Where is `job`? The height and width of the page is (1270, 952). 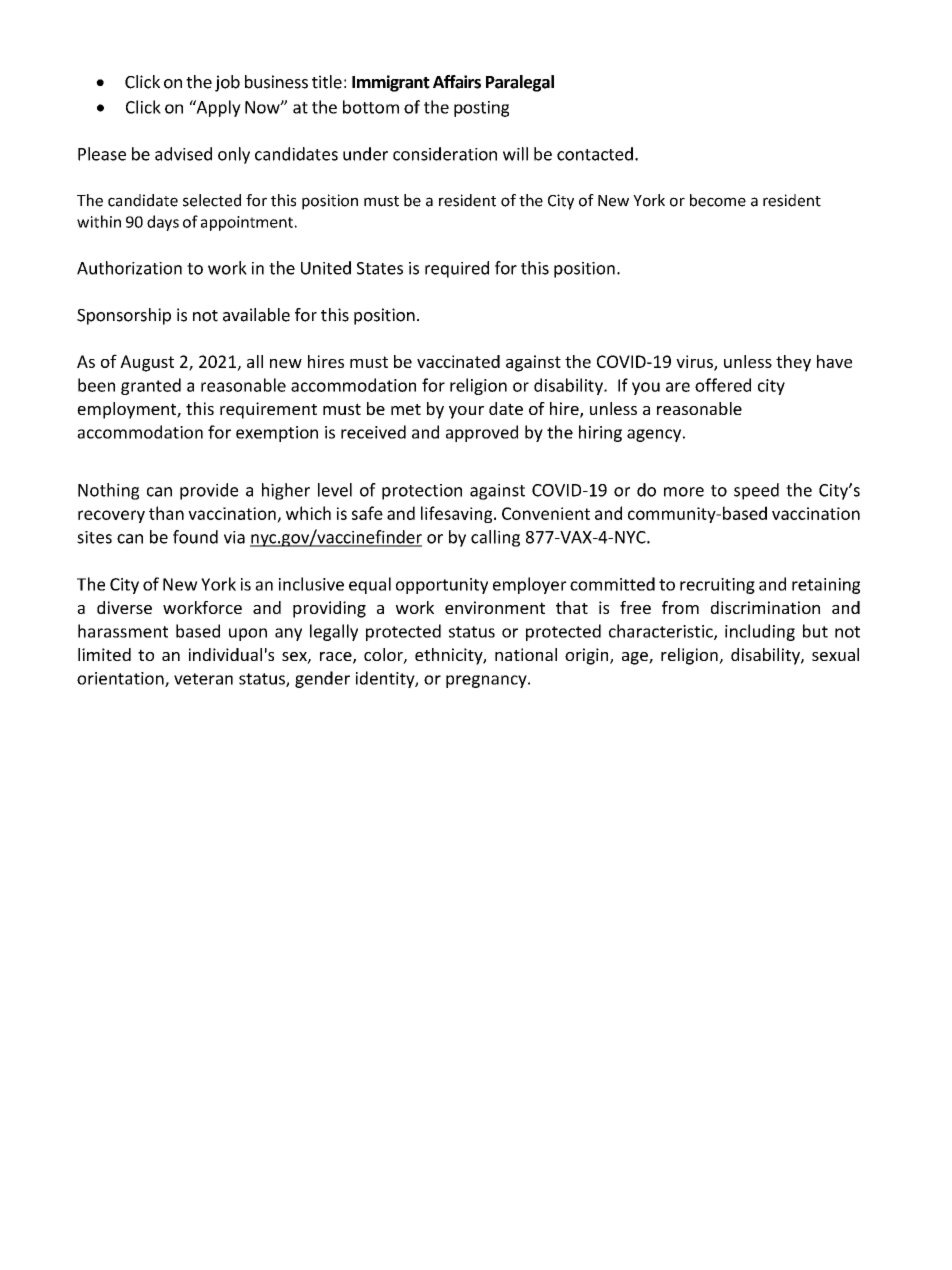 job is located at coordinates (227, 83).
